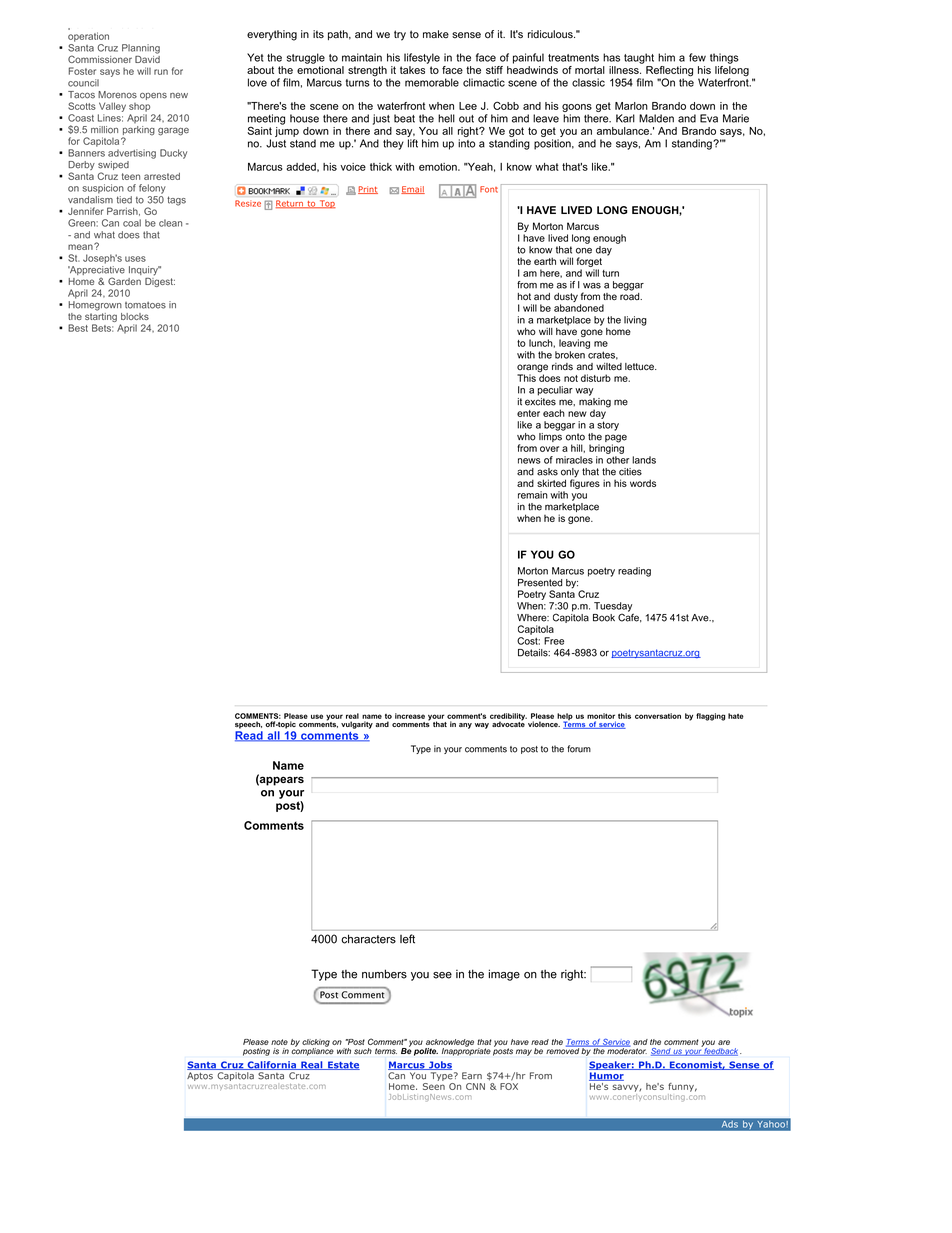 The height and width of the screenshot is (1233, 952). What do you see at coordinates (426, 1052) in the screenshot?
I see `polite` at bounding box center [426, 1052].
